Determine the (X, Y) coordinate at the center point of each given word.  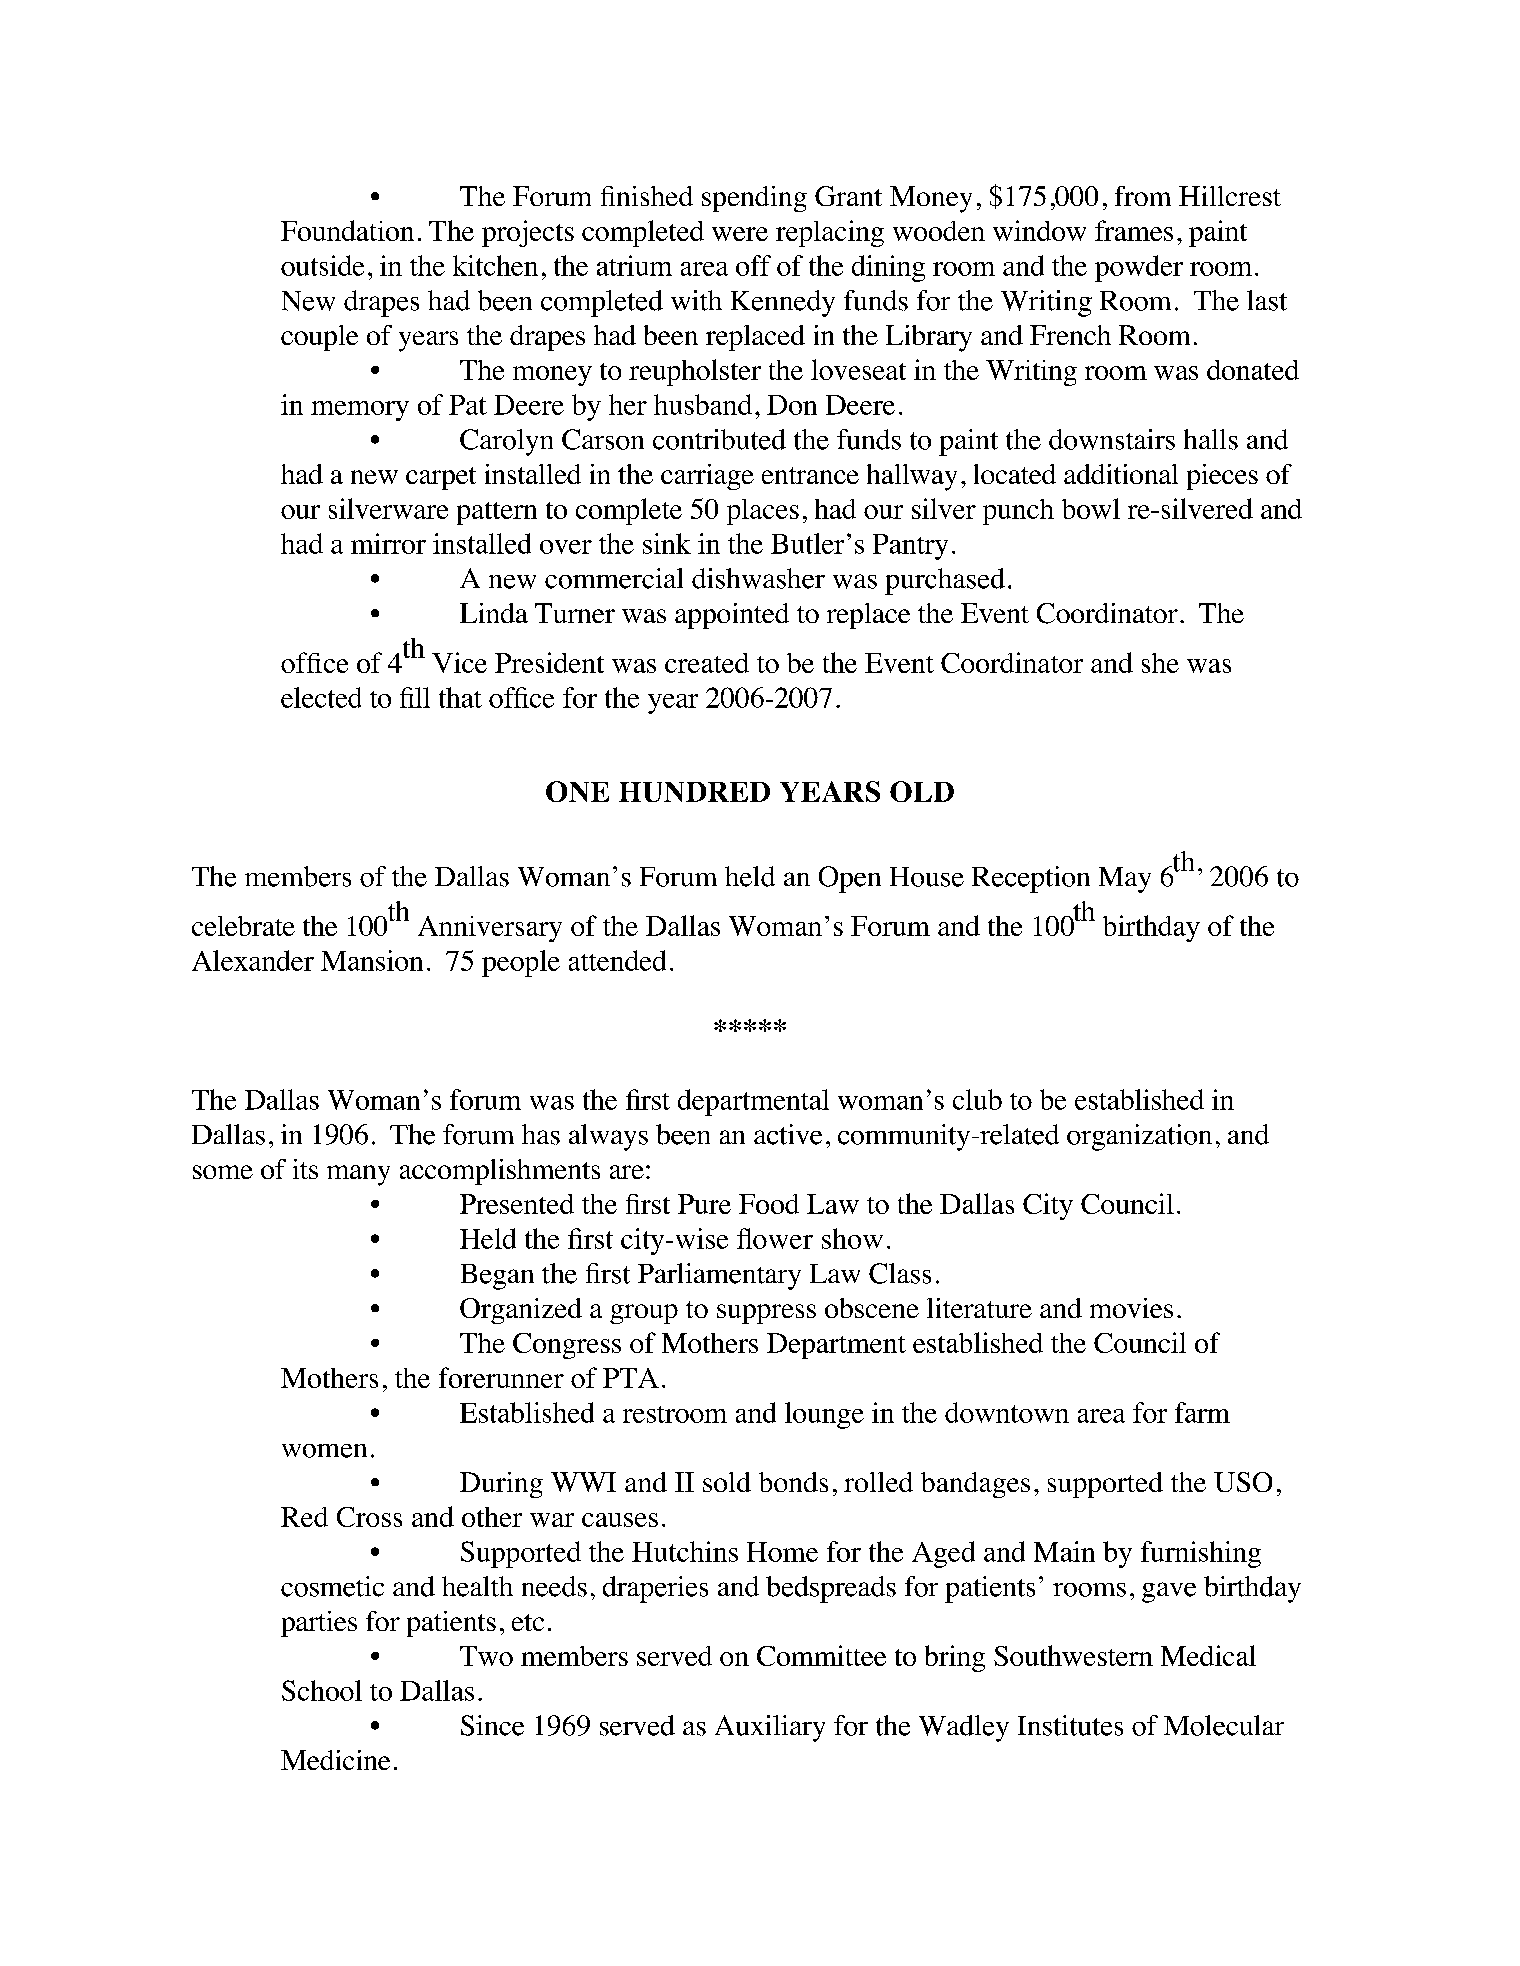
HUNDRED (694, 792)
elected (321, 697)
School (322, 1690)
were (740, 234)
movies (1131, 1308)
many (358, 1175)
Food (769, 1204)
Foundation (347, 230)
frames (1134, 230)
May (1125, 880)
